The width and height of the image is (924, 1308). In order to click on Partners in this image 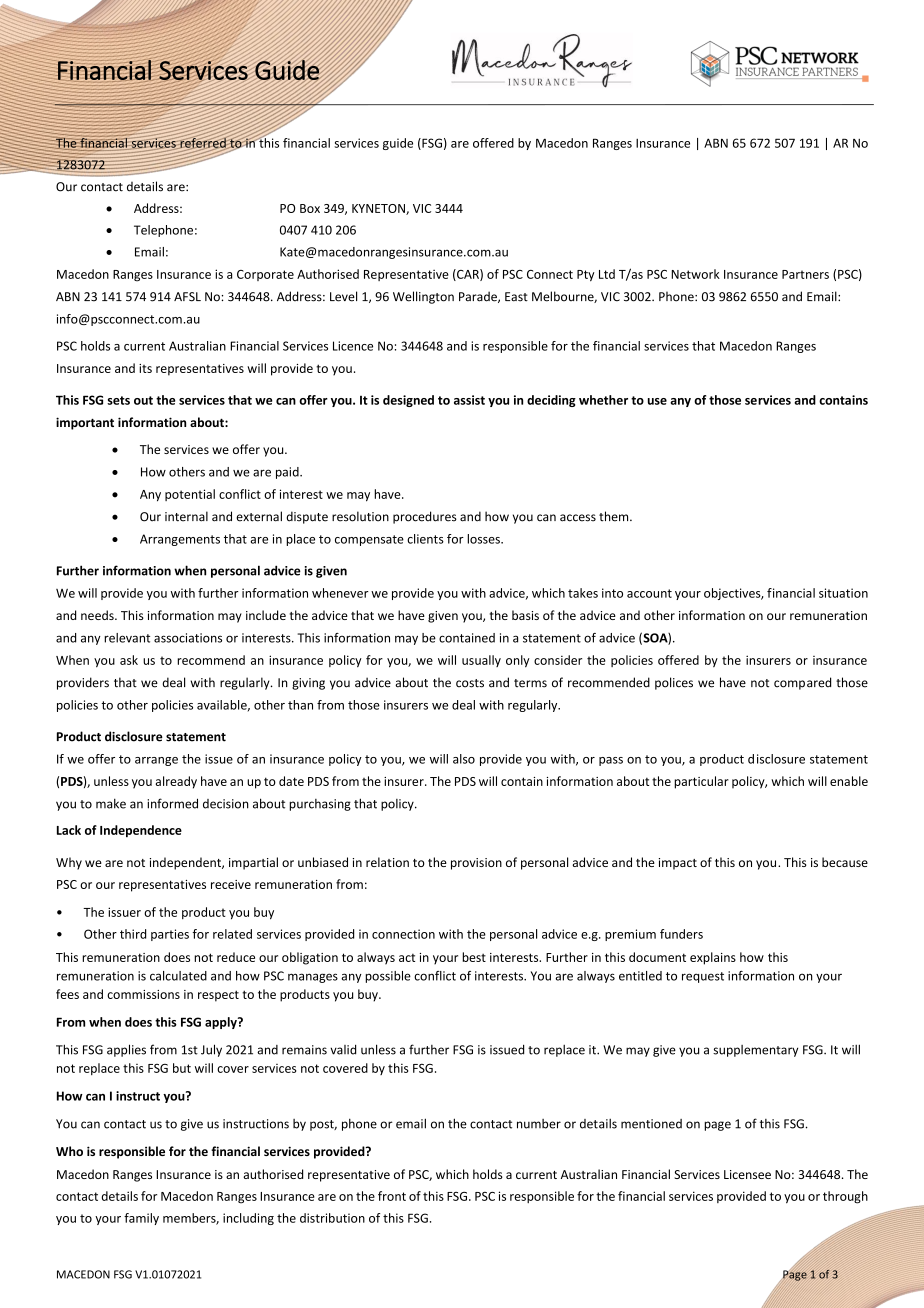, I will do `click(805, 274)`.
